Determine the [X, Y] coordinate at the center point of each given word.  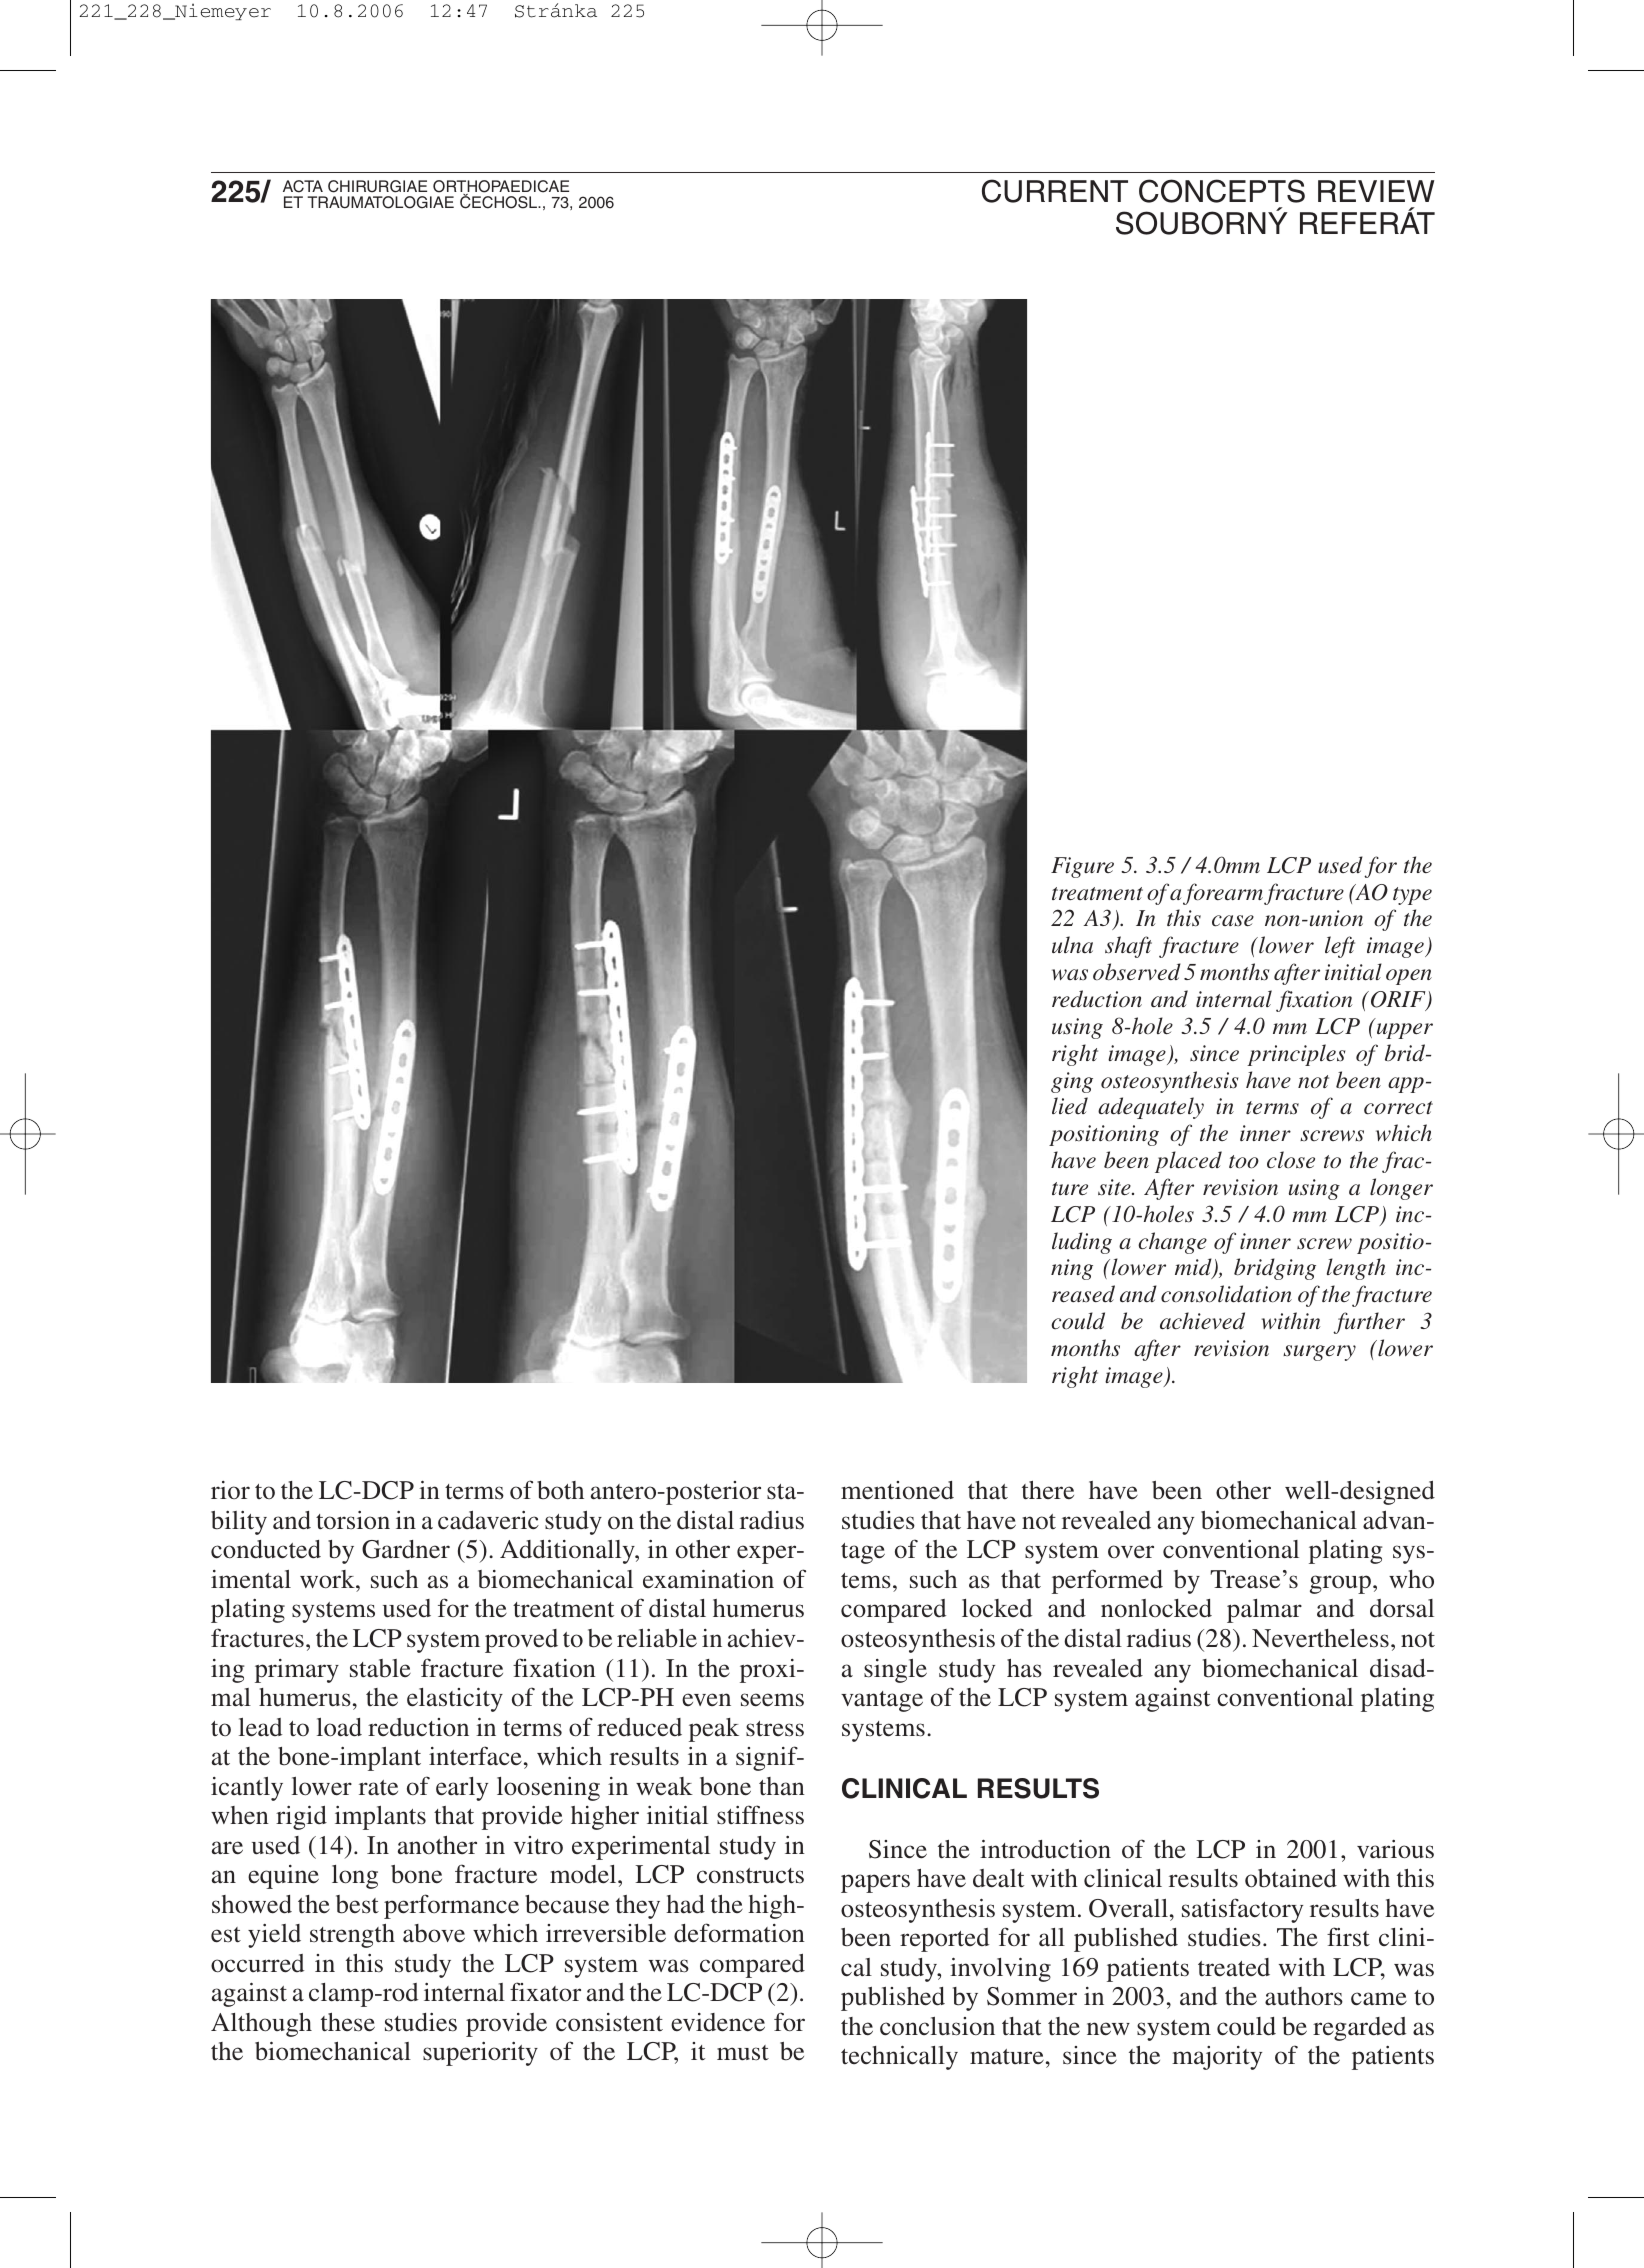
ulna [1072, 944]
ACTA [303, 186]
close [1291, 1160]
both [560, 1490]
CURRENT [1055, 191]
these [348, 2022]
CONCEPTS [1222, 191]
